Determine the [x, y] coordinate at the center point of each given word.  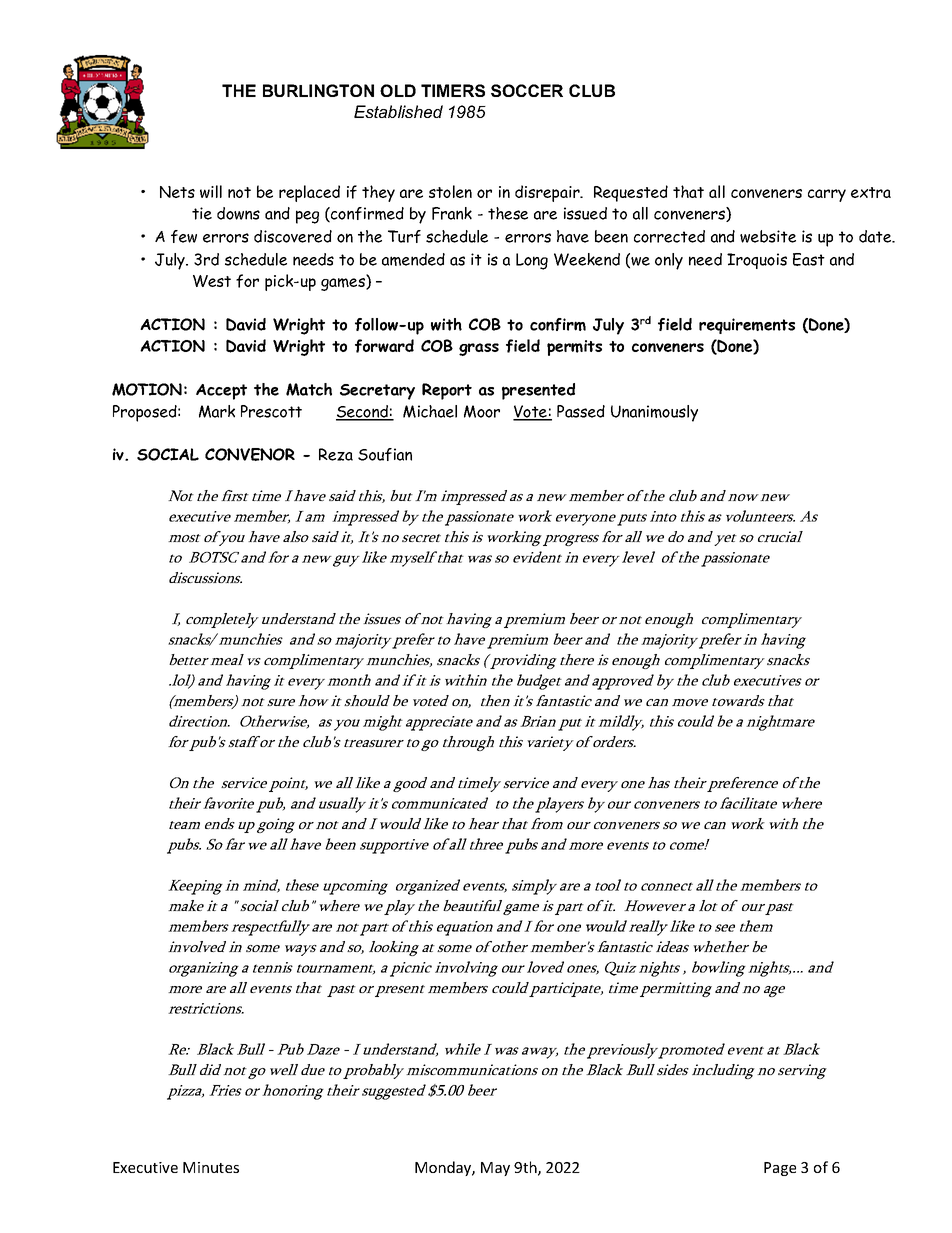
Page [780, 1169]
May [495, 1169]
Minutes [211, 1167]
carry [827, 195]
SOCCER [527, 90]
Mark [217, 411]
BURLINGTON [318, 90]
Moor [482, 411]
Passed [581, 411]
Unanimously [654, 413]
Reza [336, 454]
